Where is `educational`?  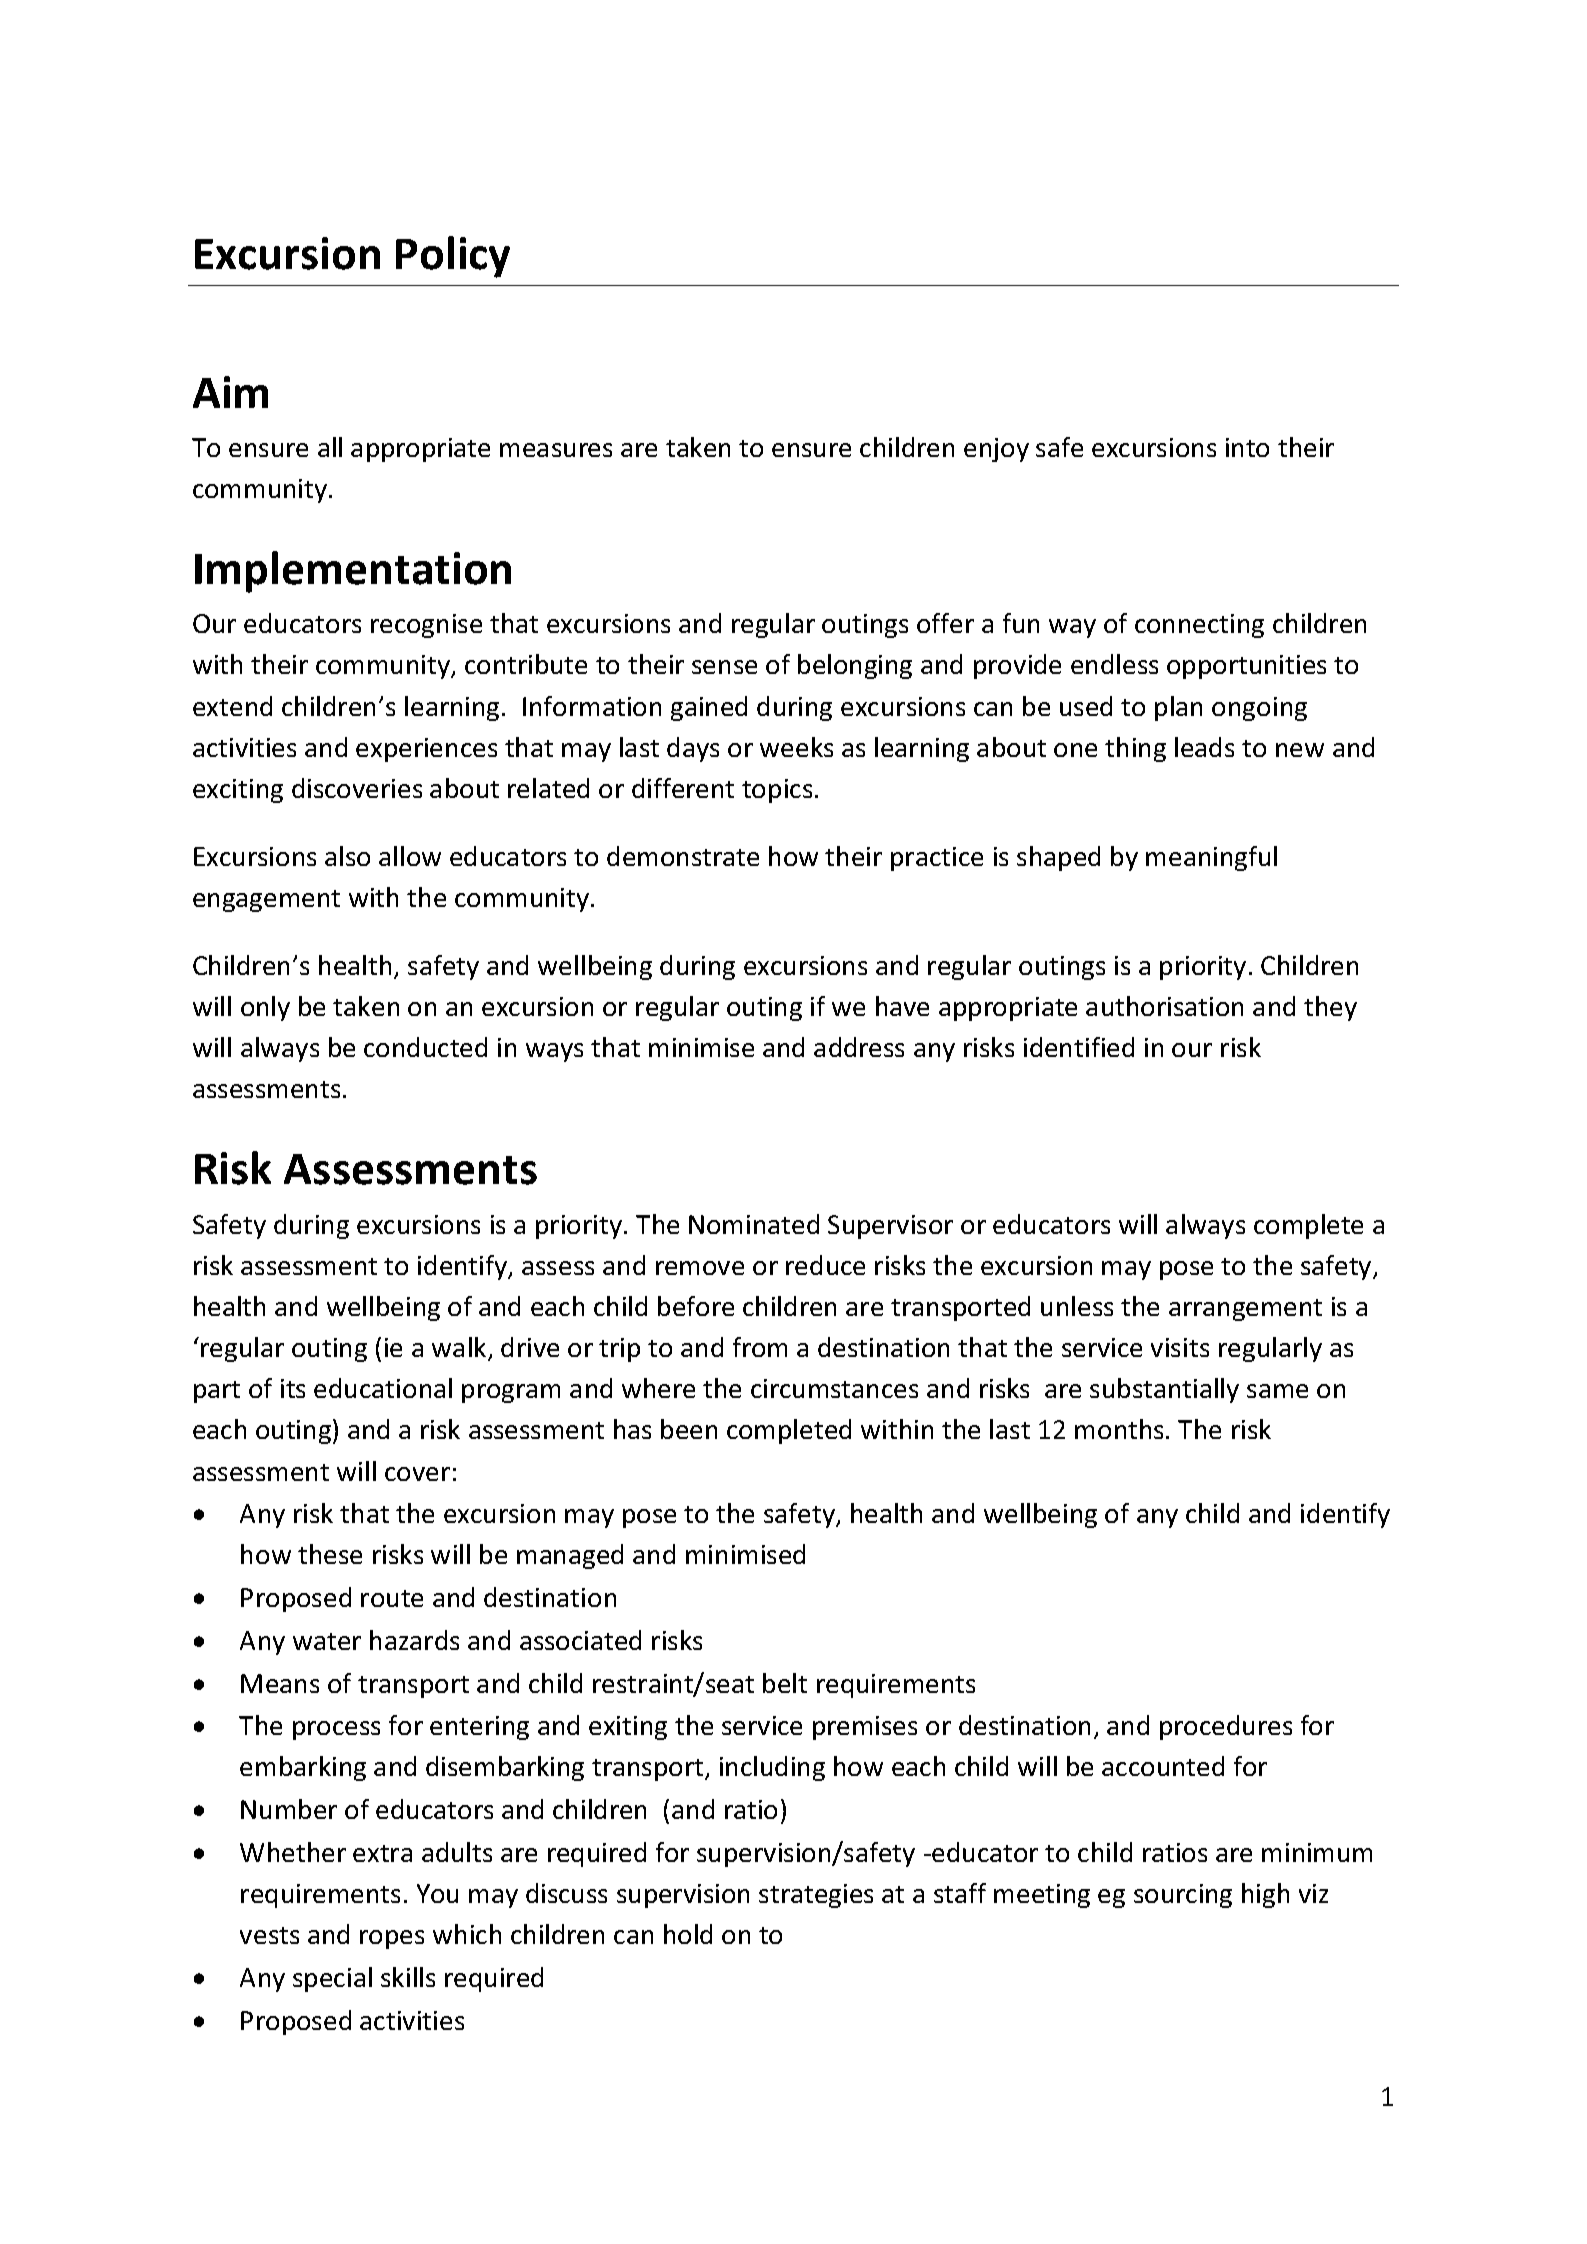
educational is located at coordinates (383, 1388).
